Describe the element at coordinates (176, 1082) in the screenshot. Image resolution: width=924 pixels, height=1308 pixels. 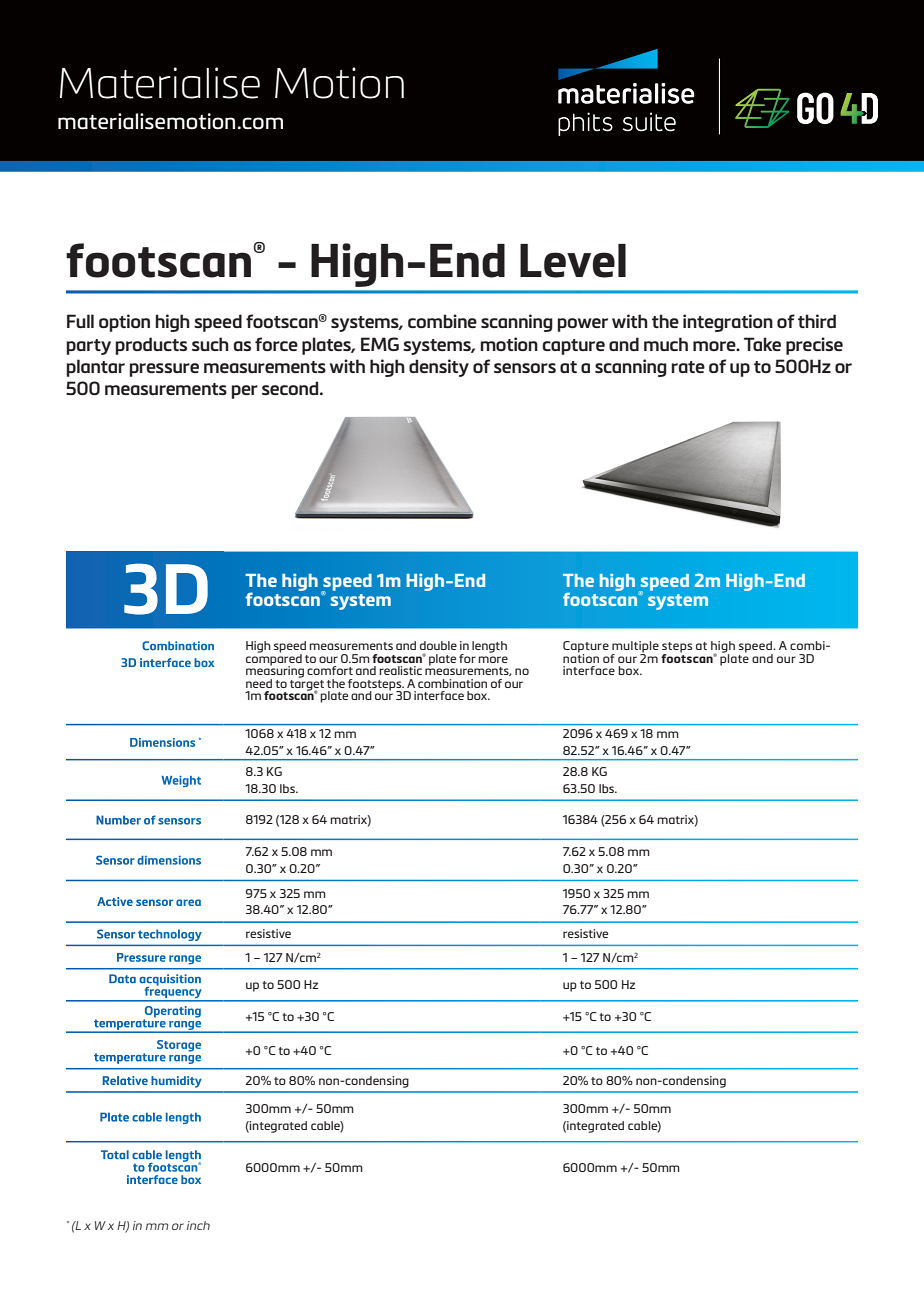
I see `humidity` at that location.
